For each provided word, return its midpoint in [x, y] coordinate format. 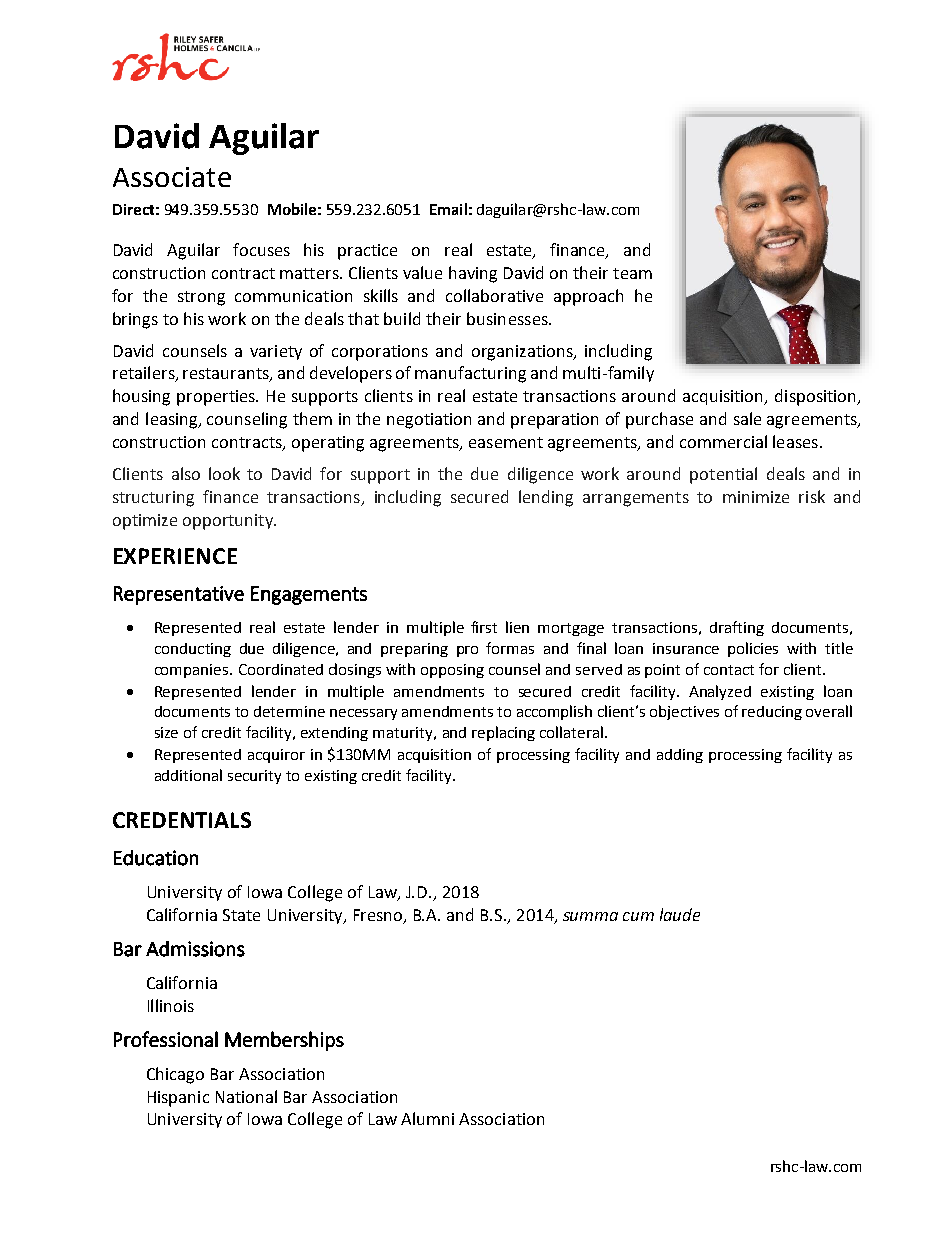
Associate [172, 177]
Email [448, 209]
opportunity [229, 522]
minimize [756, 497]
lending [546, 498]
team [632, 273]
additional [188, 775]
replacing [503, 733]
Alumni [427, 1118]
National [246, 1096]
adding [680, 756]
